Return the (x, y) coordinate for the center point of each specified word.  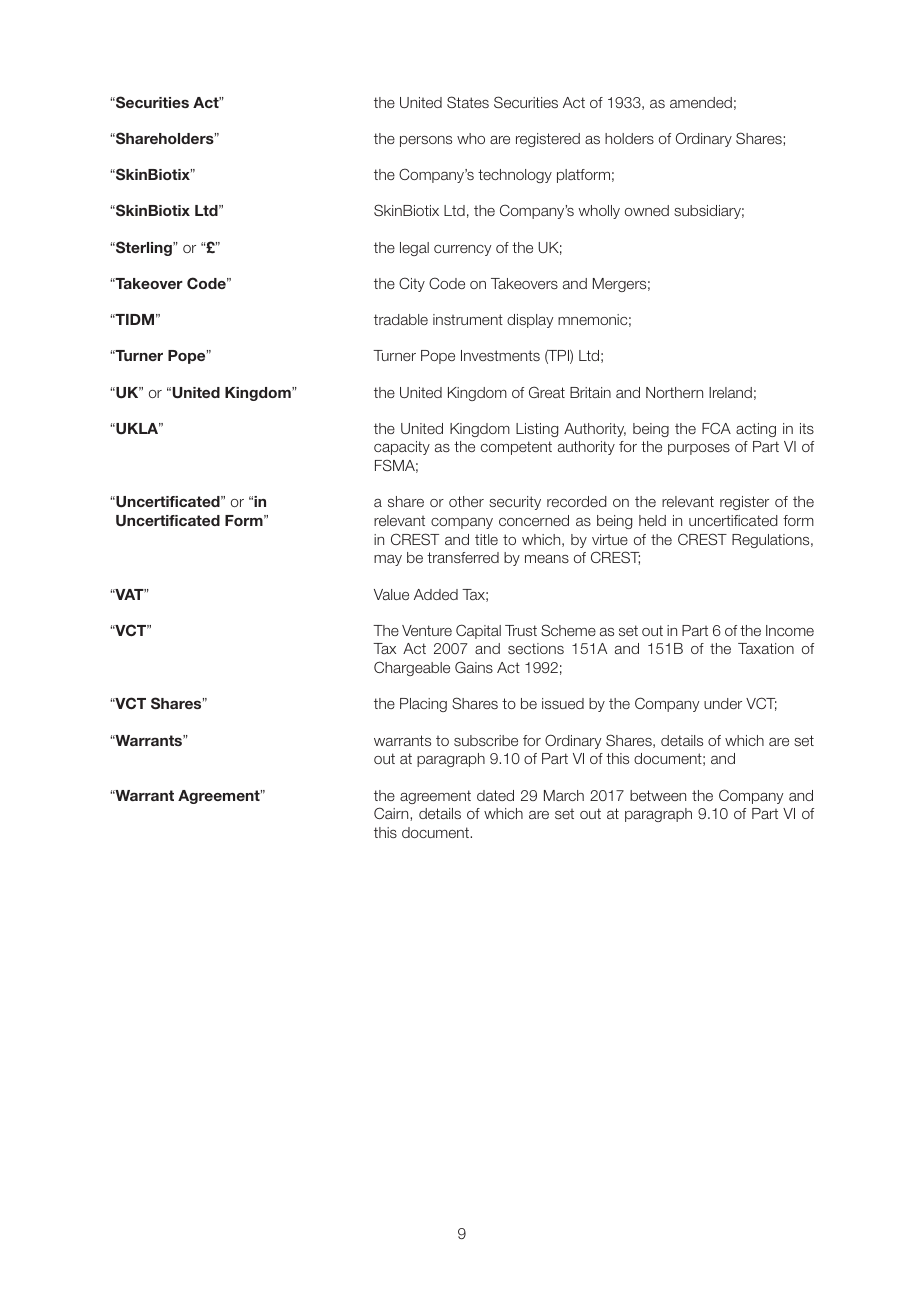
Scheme (568, 630)
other (466, 501)
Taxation (766, 648)
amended (701, 102)
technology (515, 176)
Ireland (730, 392)
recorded (577, 501)
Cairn (392, 813)
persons (426, 141)
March (564, 795)
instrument (468, 319)
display (530, 321)
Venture (427, 630)
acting (756, 430)
